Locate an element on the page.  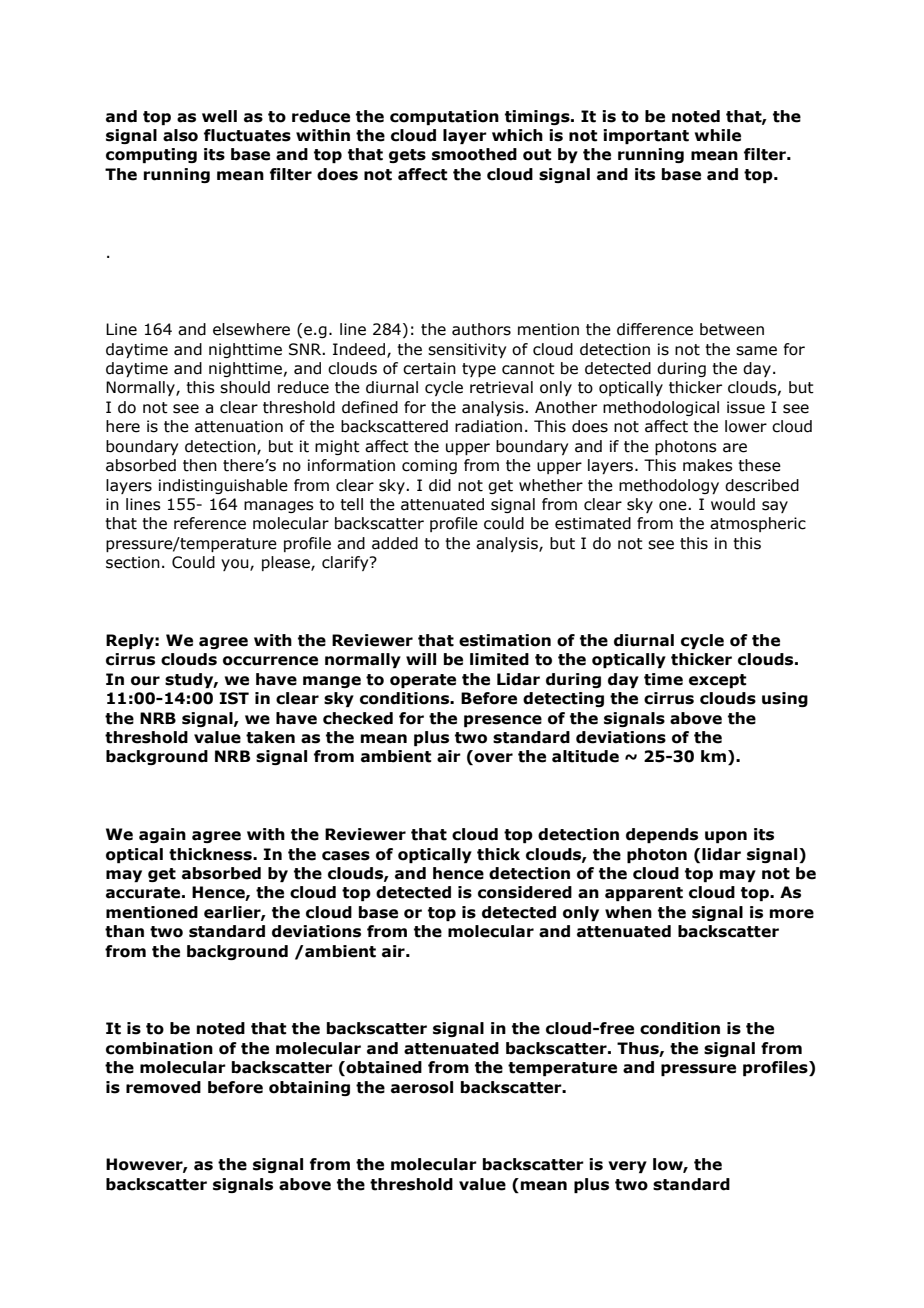
very is located at coordinates (627, 1167).
